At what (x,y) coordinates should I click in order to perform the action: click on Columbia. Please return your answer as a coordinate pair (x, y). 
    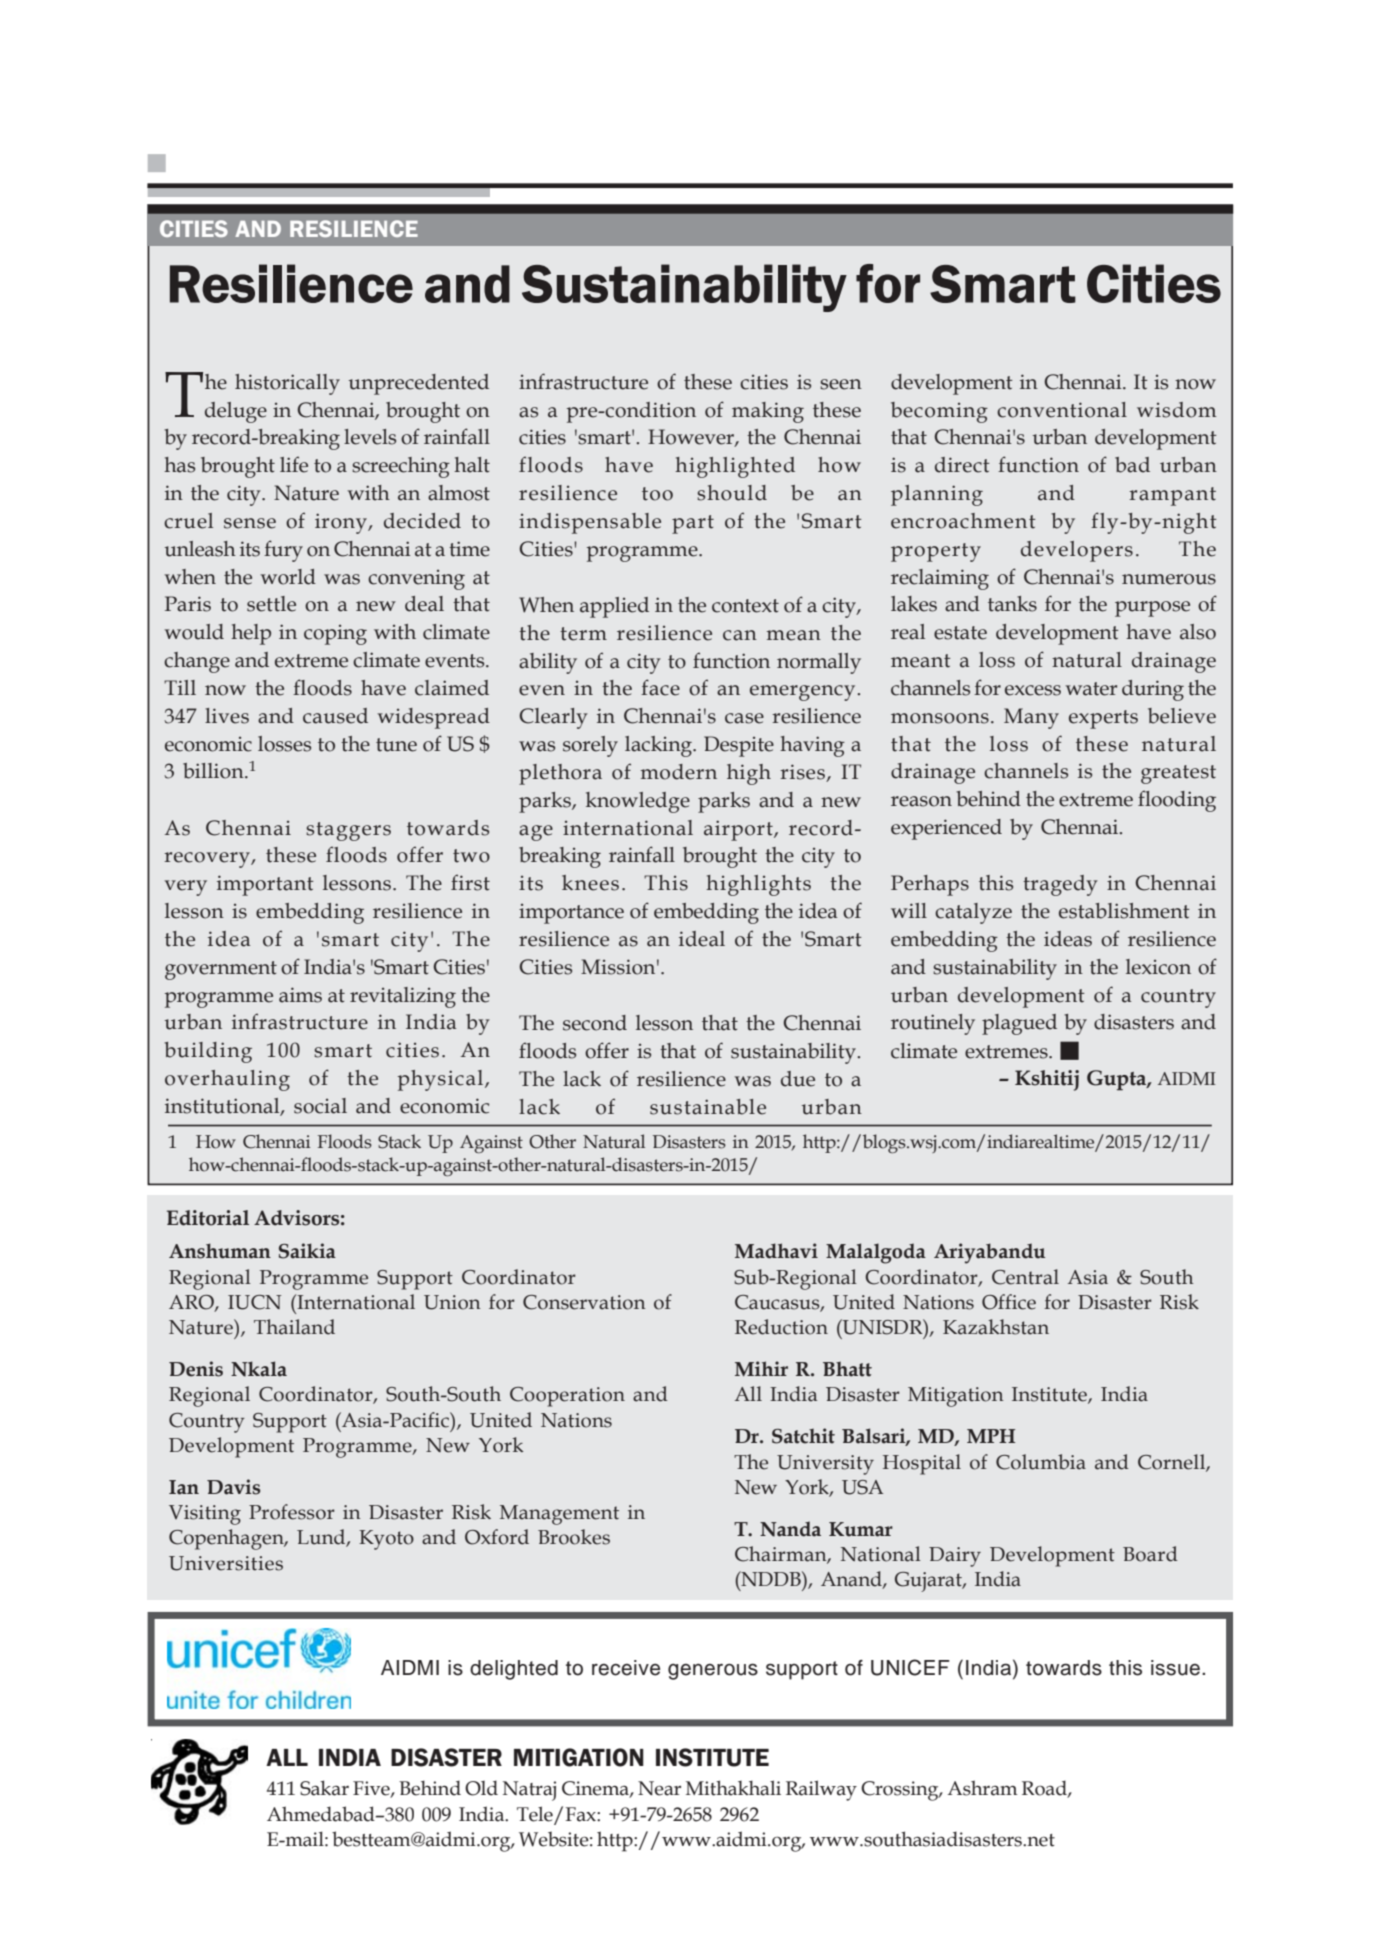
    Looking at the image, I should click on (1041, 1462).
